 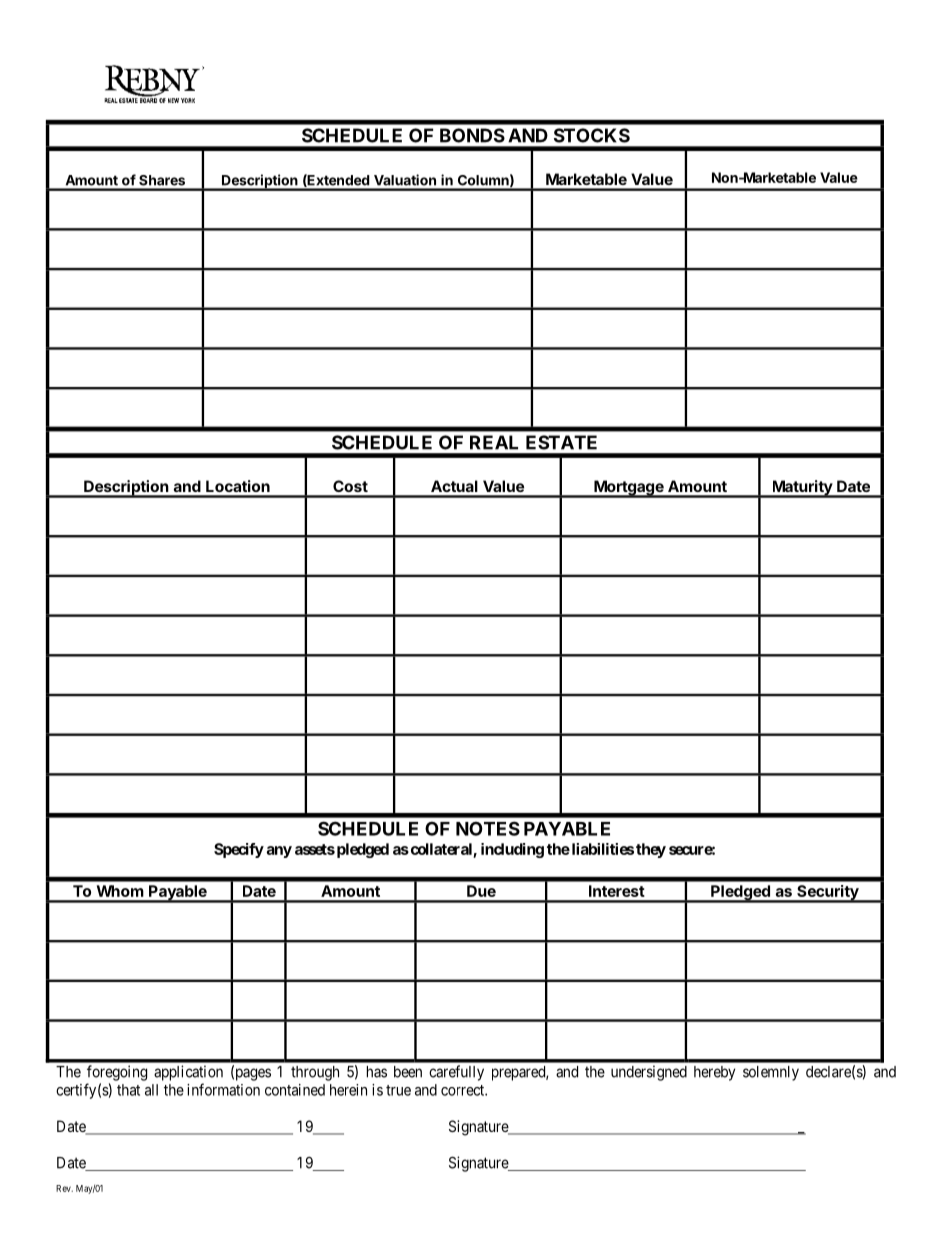 What do you see at coordinates (828, 894) in the screenshot?
I see `Security` at bounding box center [828, 894].
